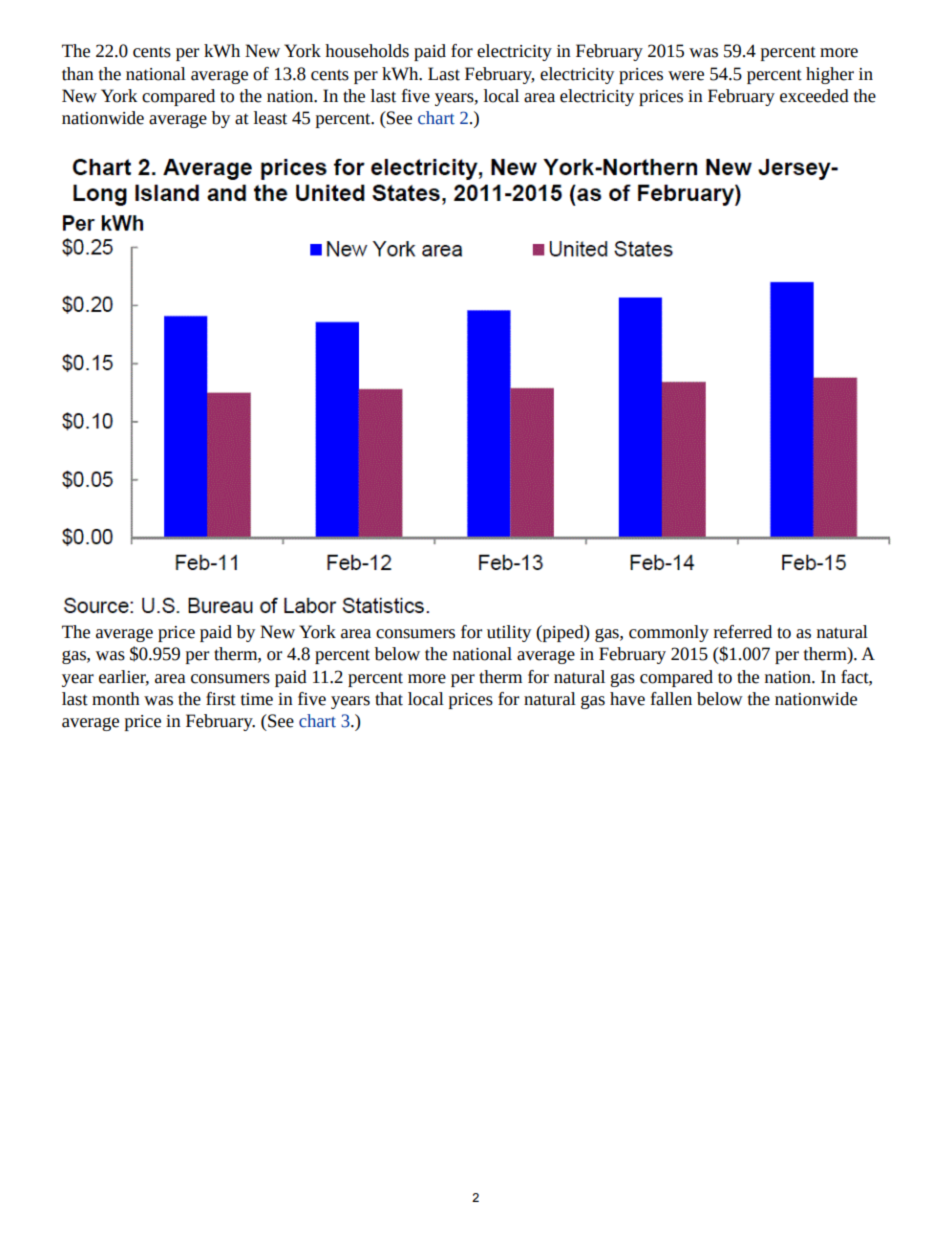 The width and height of the screenshot is (952, 1233). I want to click on month, so click(116, 699).
